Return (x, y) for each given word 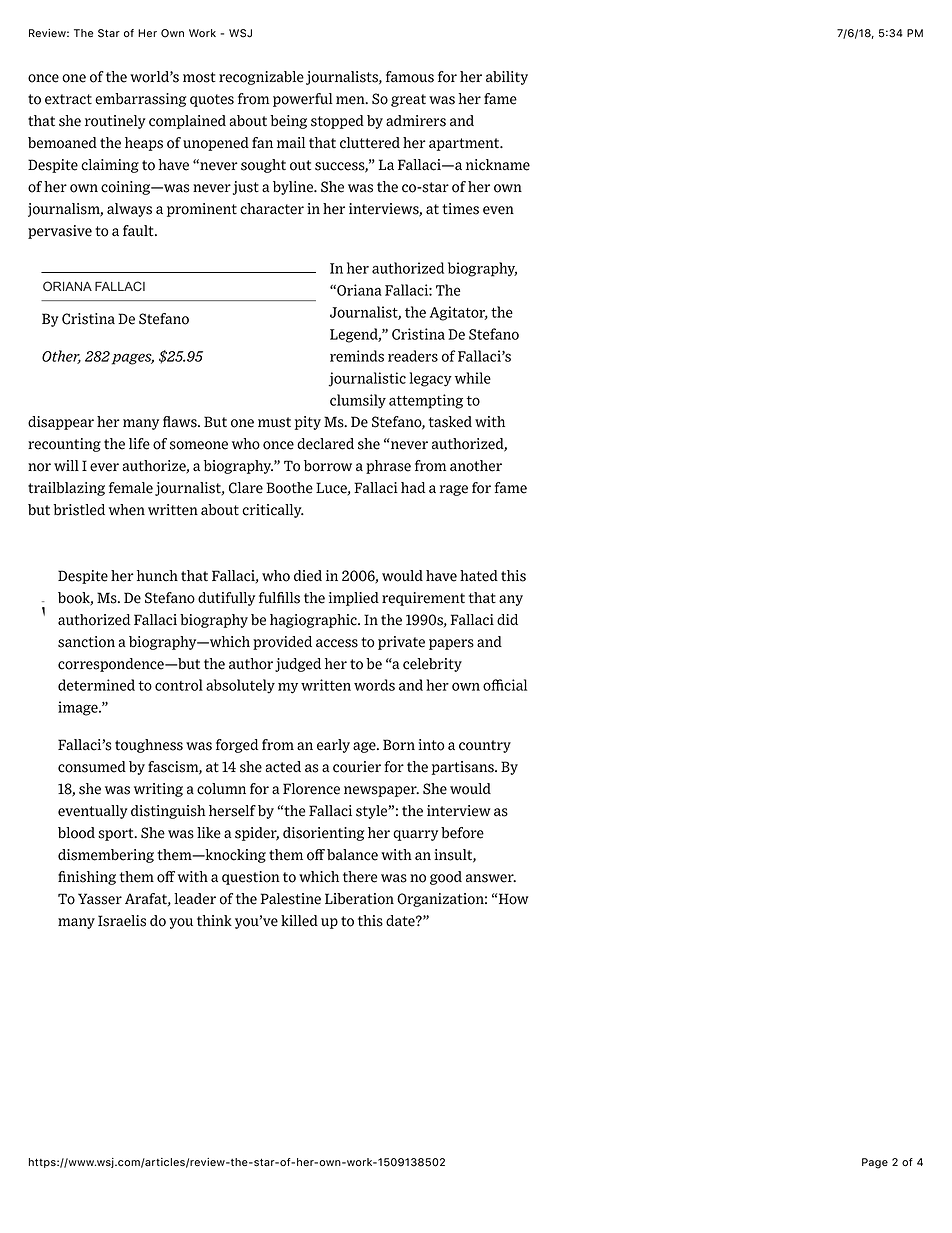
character (272, 209)
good (446, 878)
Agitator (459, 313)
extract (68, 99)
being (288, 122)
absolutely (240, 686)
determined (96, 685)
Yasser (100, 899)
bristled (79, 510)
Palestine (291, 899)
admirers (416, 121)
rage (454, 490)
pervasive (60, 232)
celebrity (432, 665)
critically (273, 511)
